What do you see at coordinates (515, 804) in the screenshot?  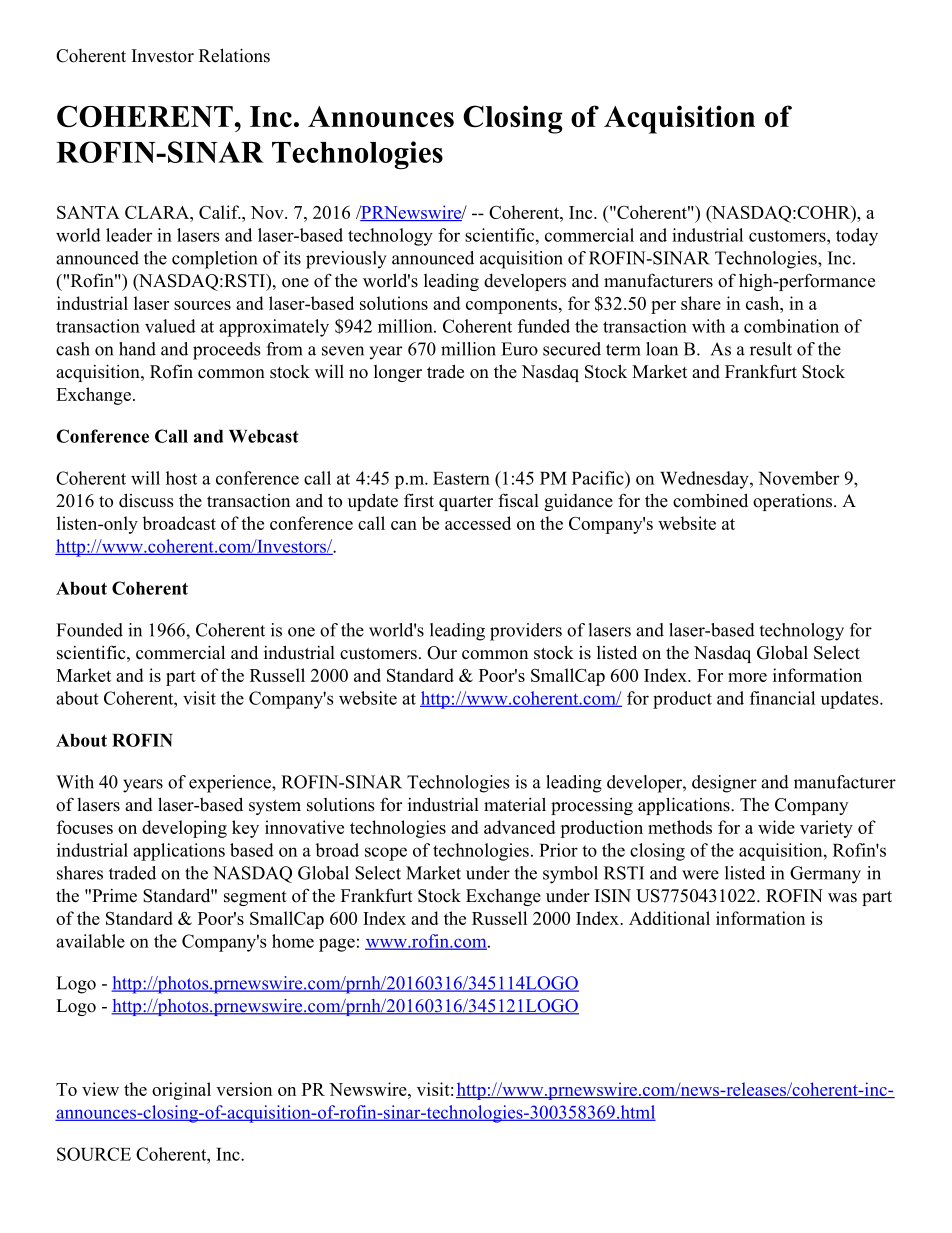 I see `material` at bounding box center [515, 804].
